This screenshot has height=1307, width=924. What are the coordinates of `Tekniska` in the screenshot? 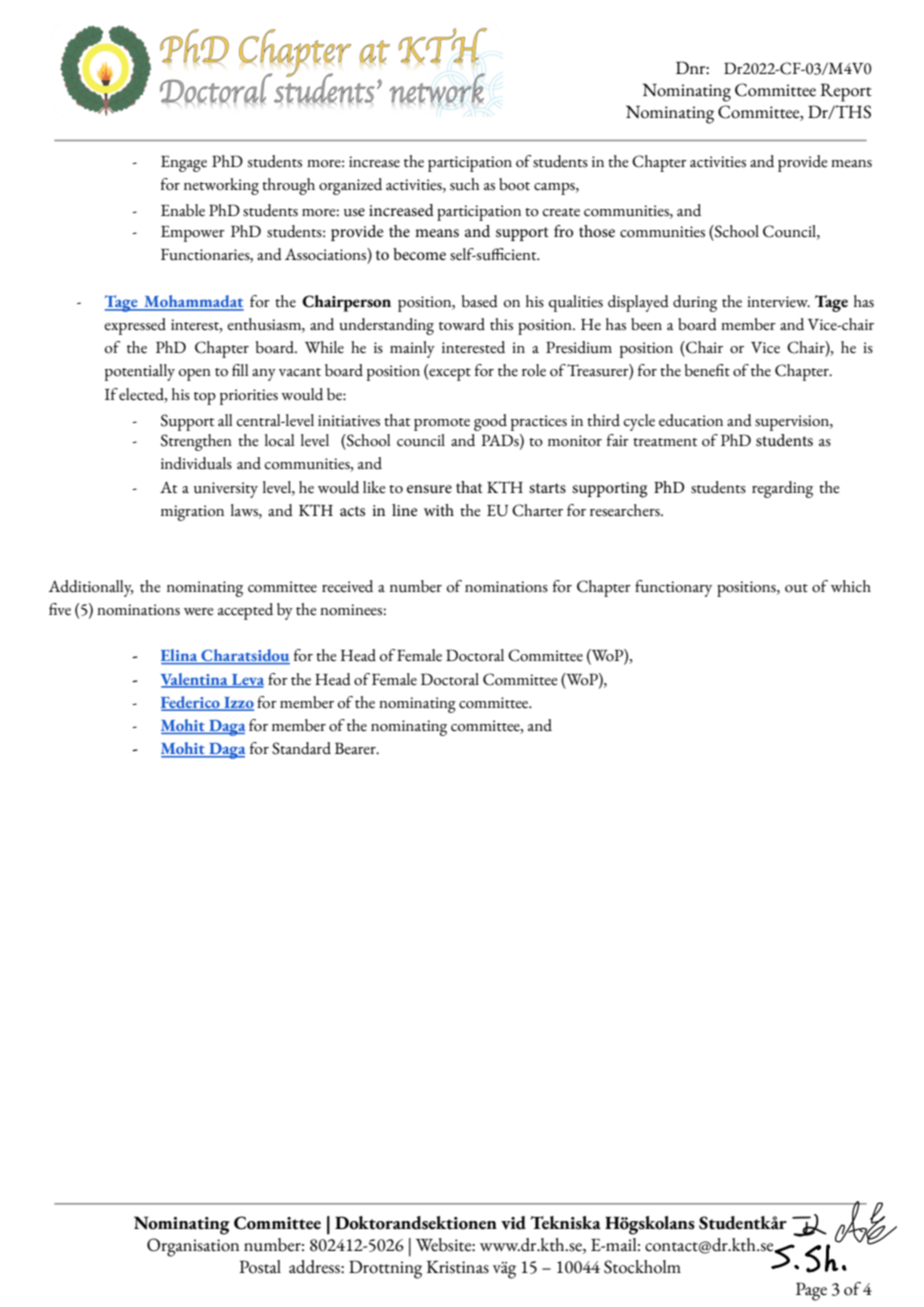 It's located at (565, 1223).
